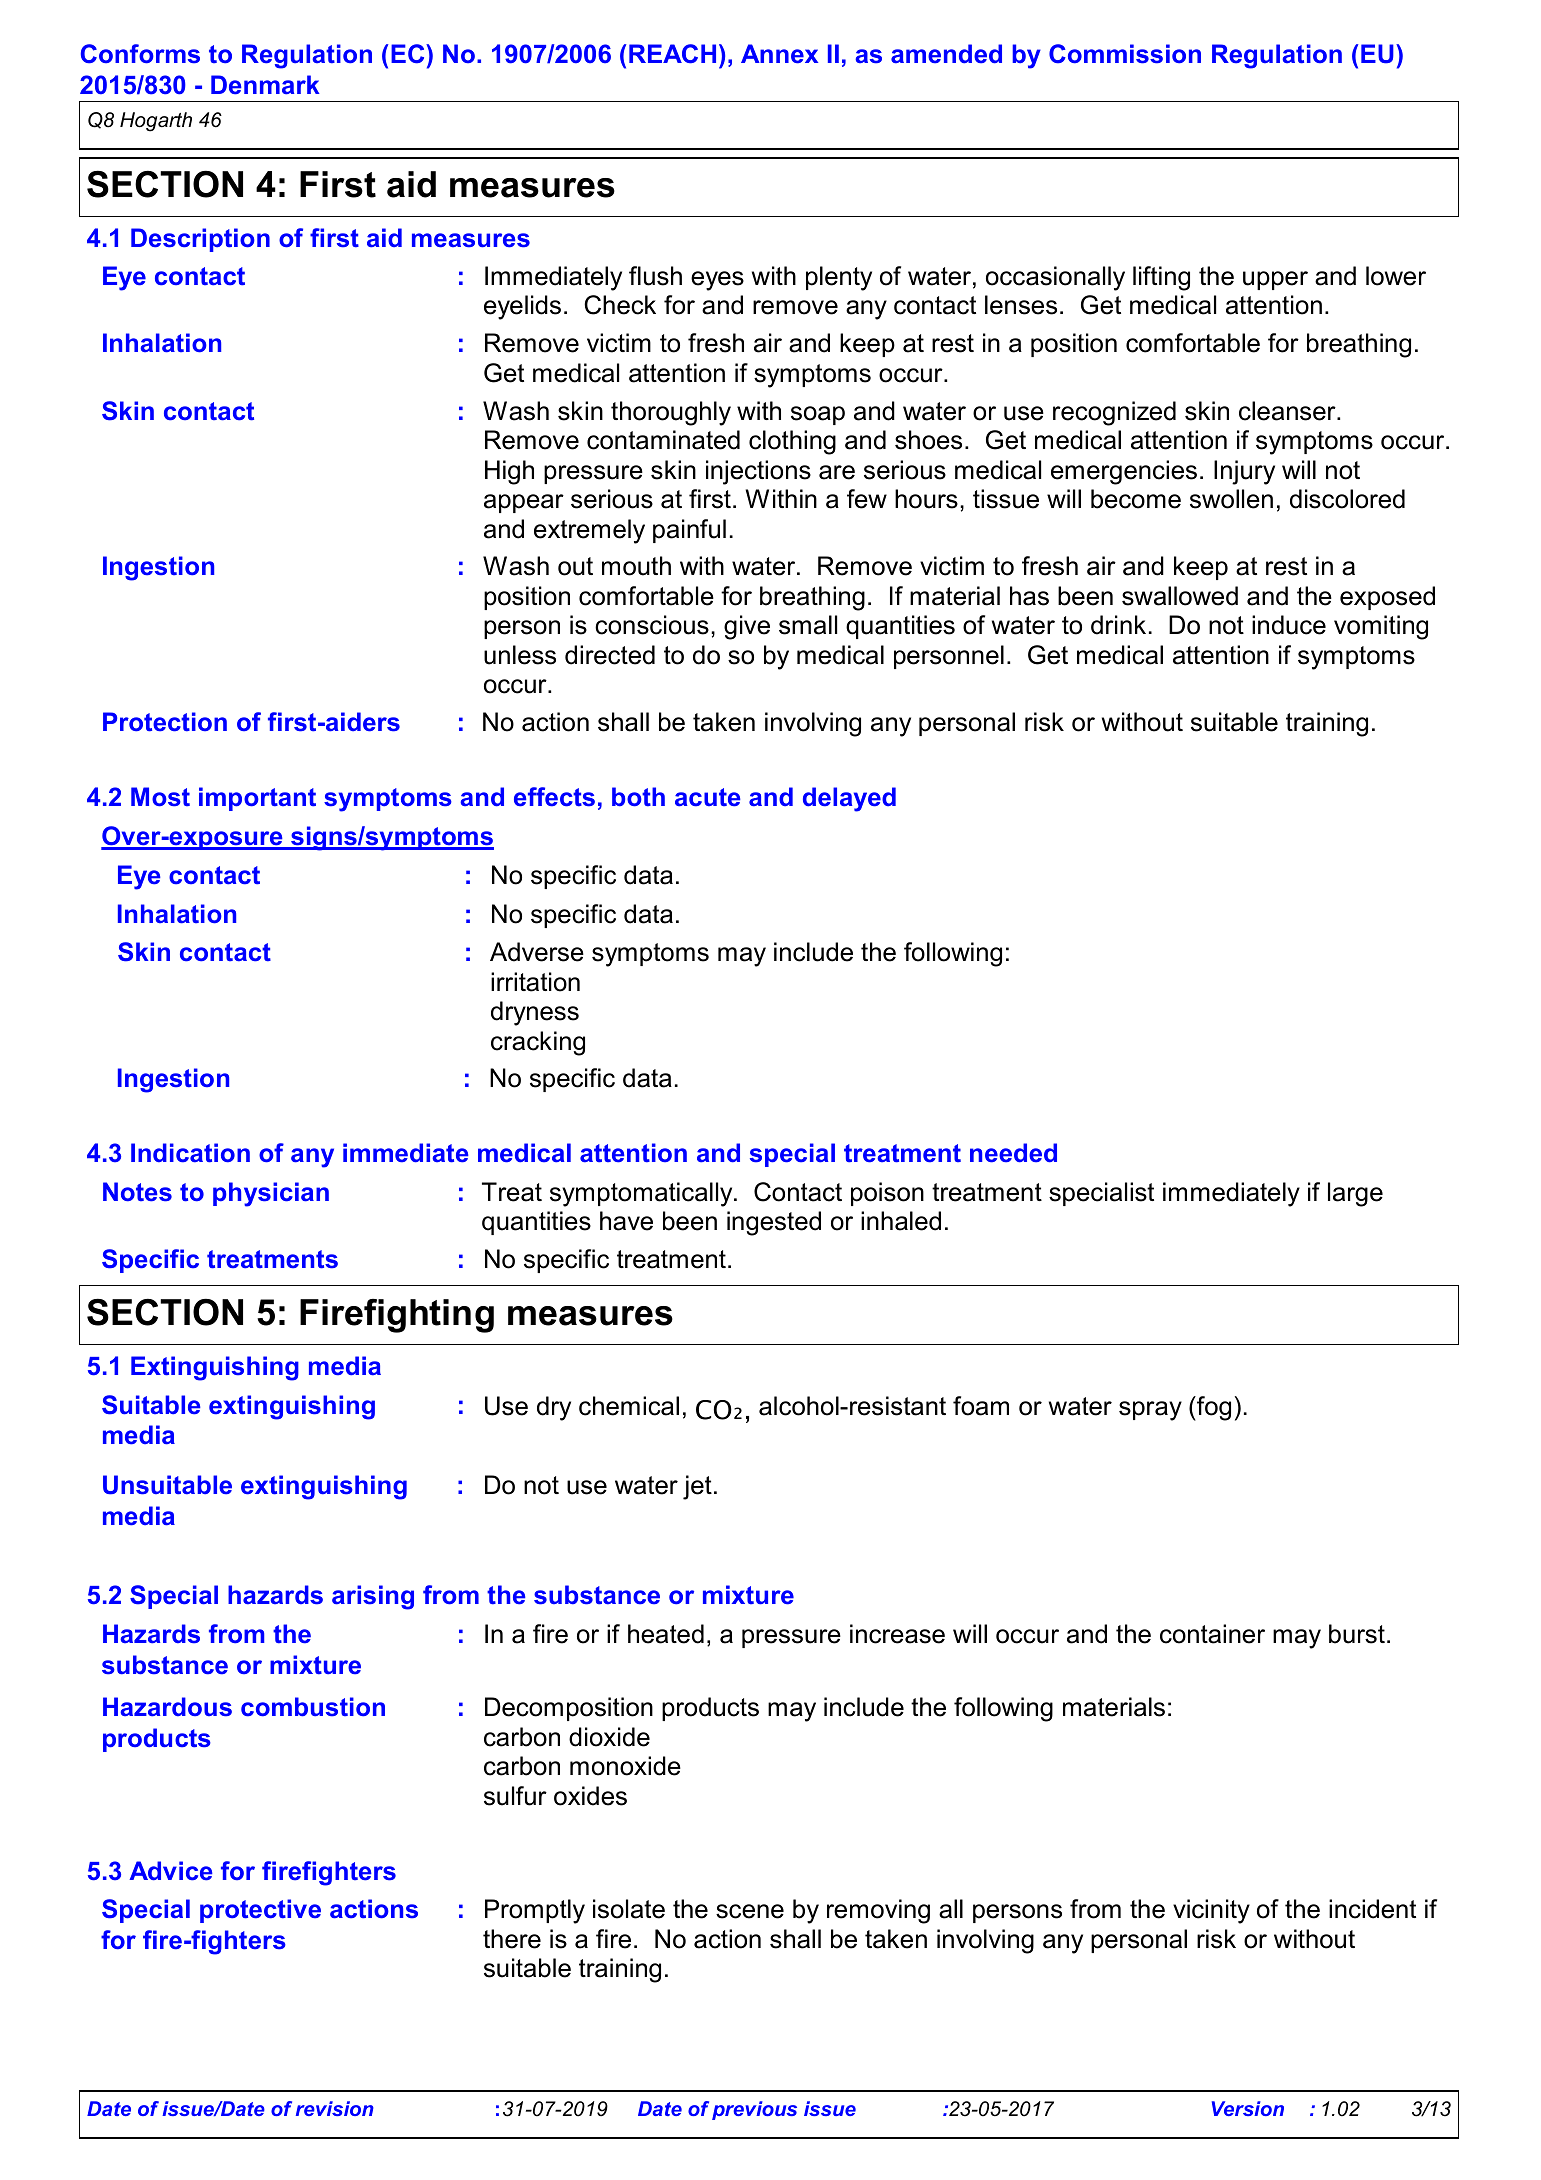 Image resolution: width=1541 pixels, height=2180 pixels. What do you see at coordinates (265, 85) in the screenshot?
I see `Denmark` at bounding box center [265, 85].
